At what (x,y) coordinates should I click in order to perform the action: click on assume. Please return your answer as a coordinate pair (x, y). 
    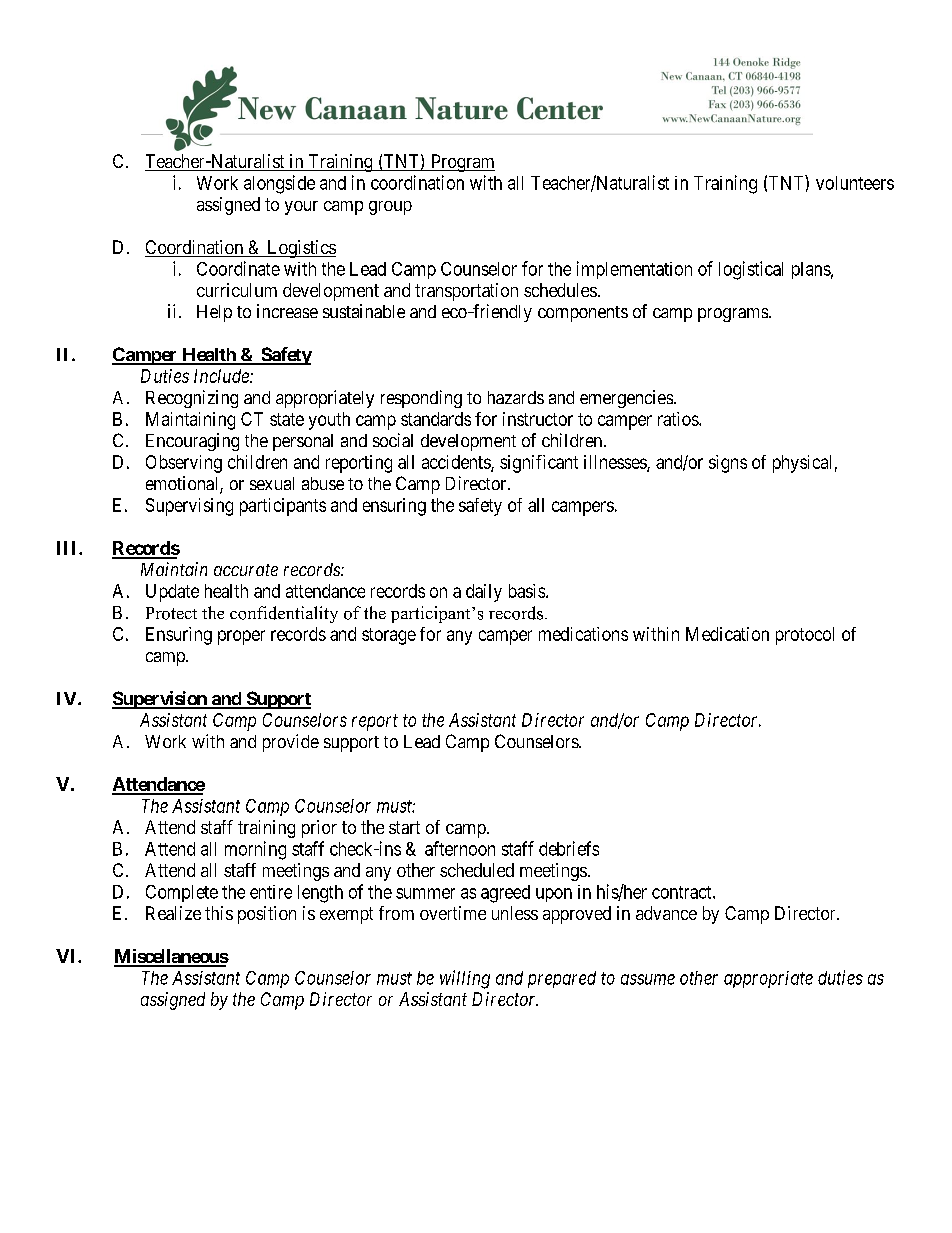
    Looking at the image, I should click on (648, 979).
